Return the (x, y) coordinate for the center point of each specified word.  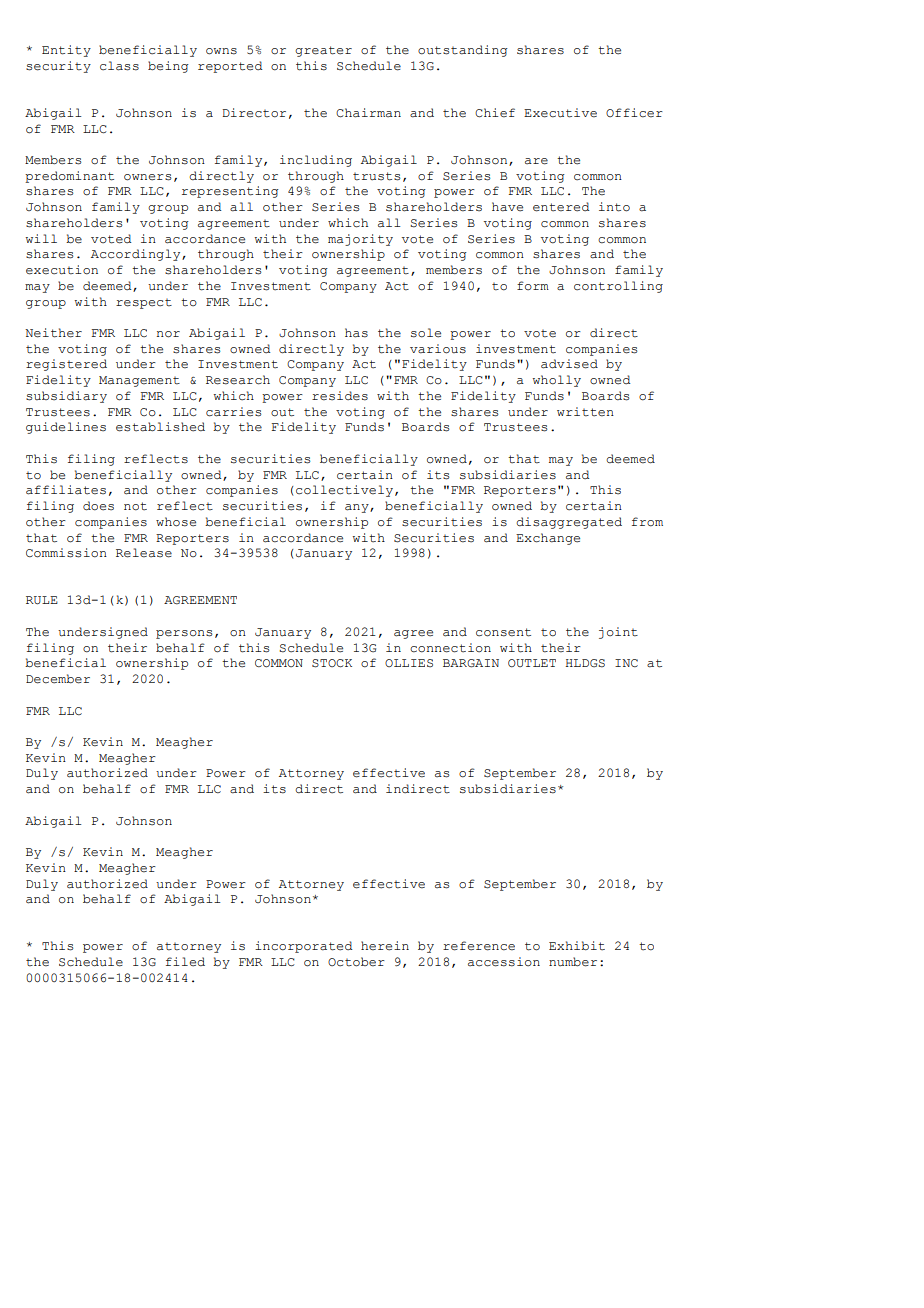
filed (185, 962)
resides (340, 396)
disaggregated (569, 523)
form (533, 285)
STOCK (332, 663)
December (58, 679)
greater (323, 51)
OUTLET (532, 663)
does (98, 506)
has (356, 333)
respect (144, 304)
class (119, 66)
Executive (560, 113)
